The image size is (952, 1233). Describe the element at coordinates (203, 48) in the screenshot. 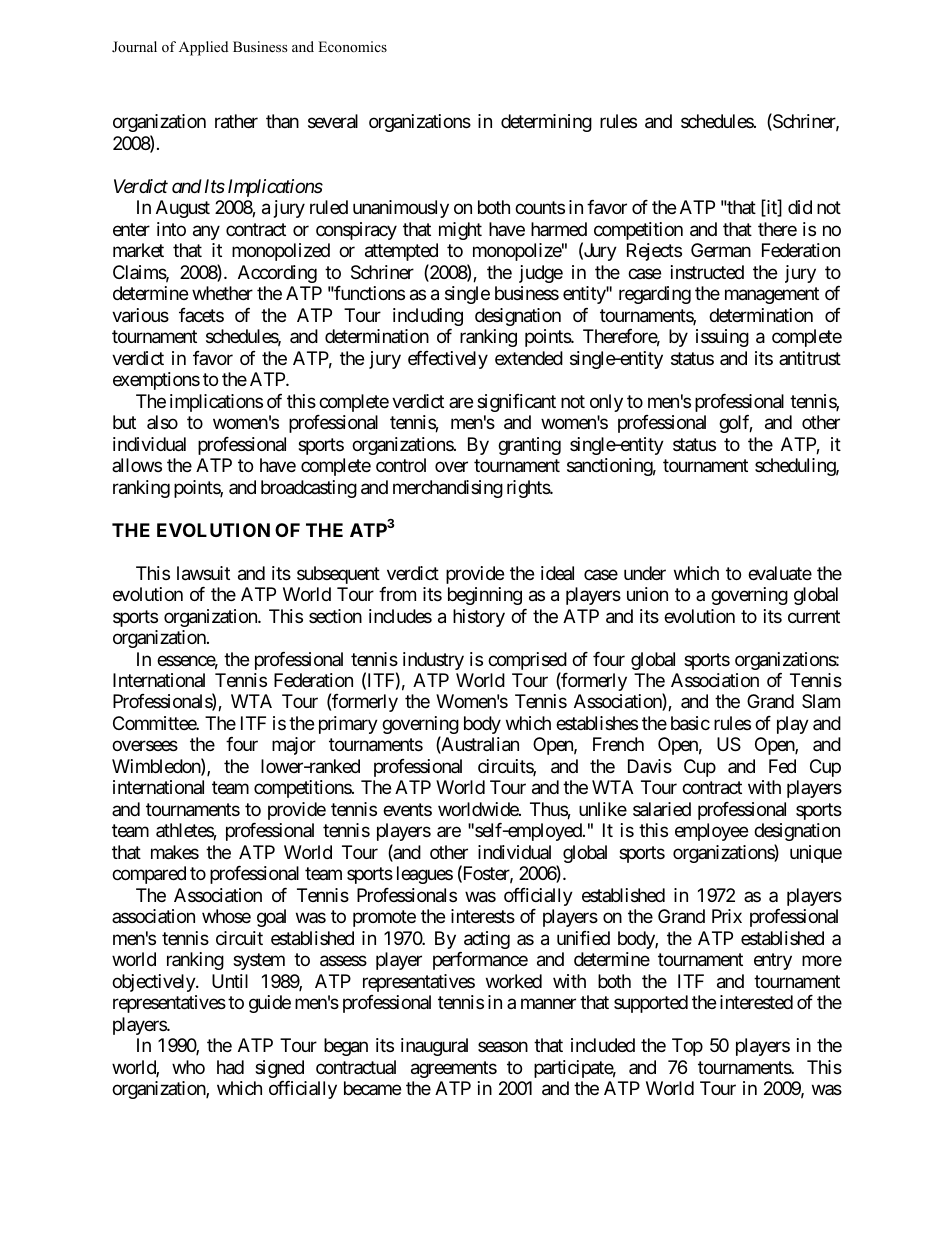

I see `Applied` at that location.
